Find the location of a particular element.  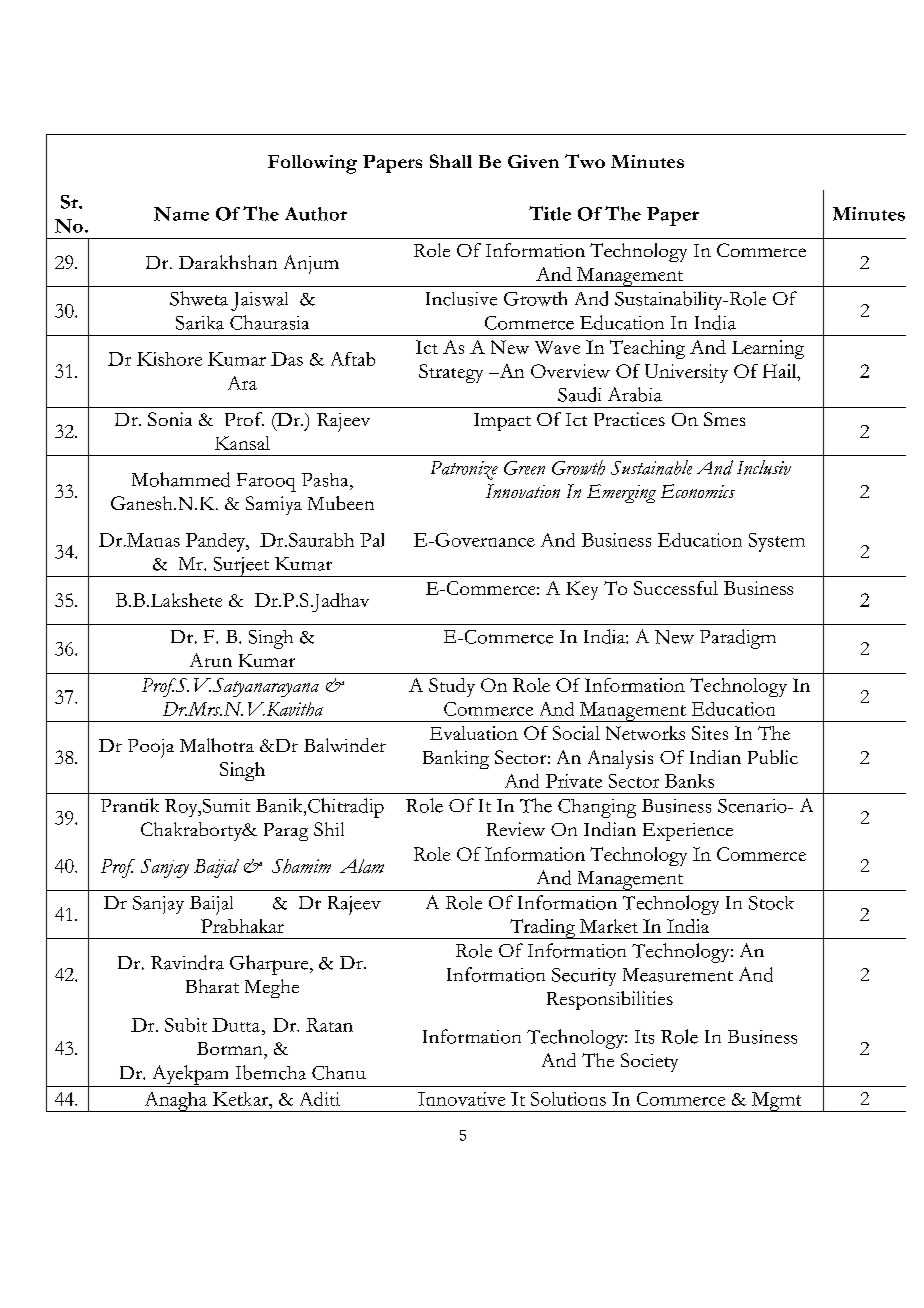

Title is located at coordinates (550, 213).
